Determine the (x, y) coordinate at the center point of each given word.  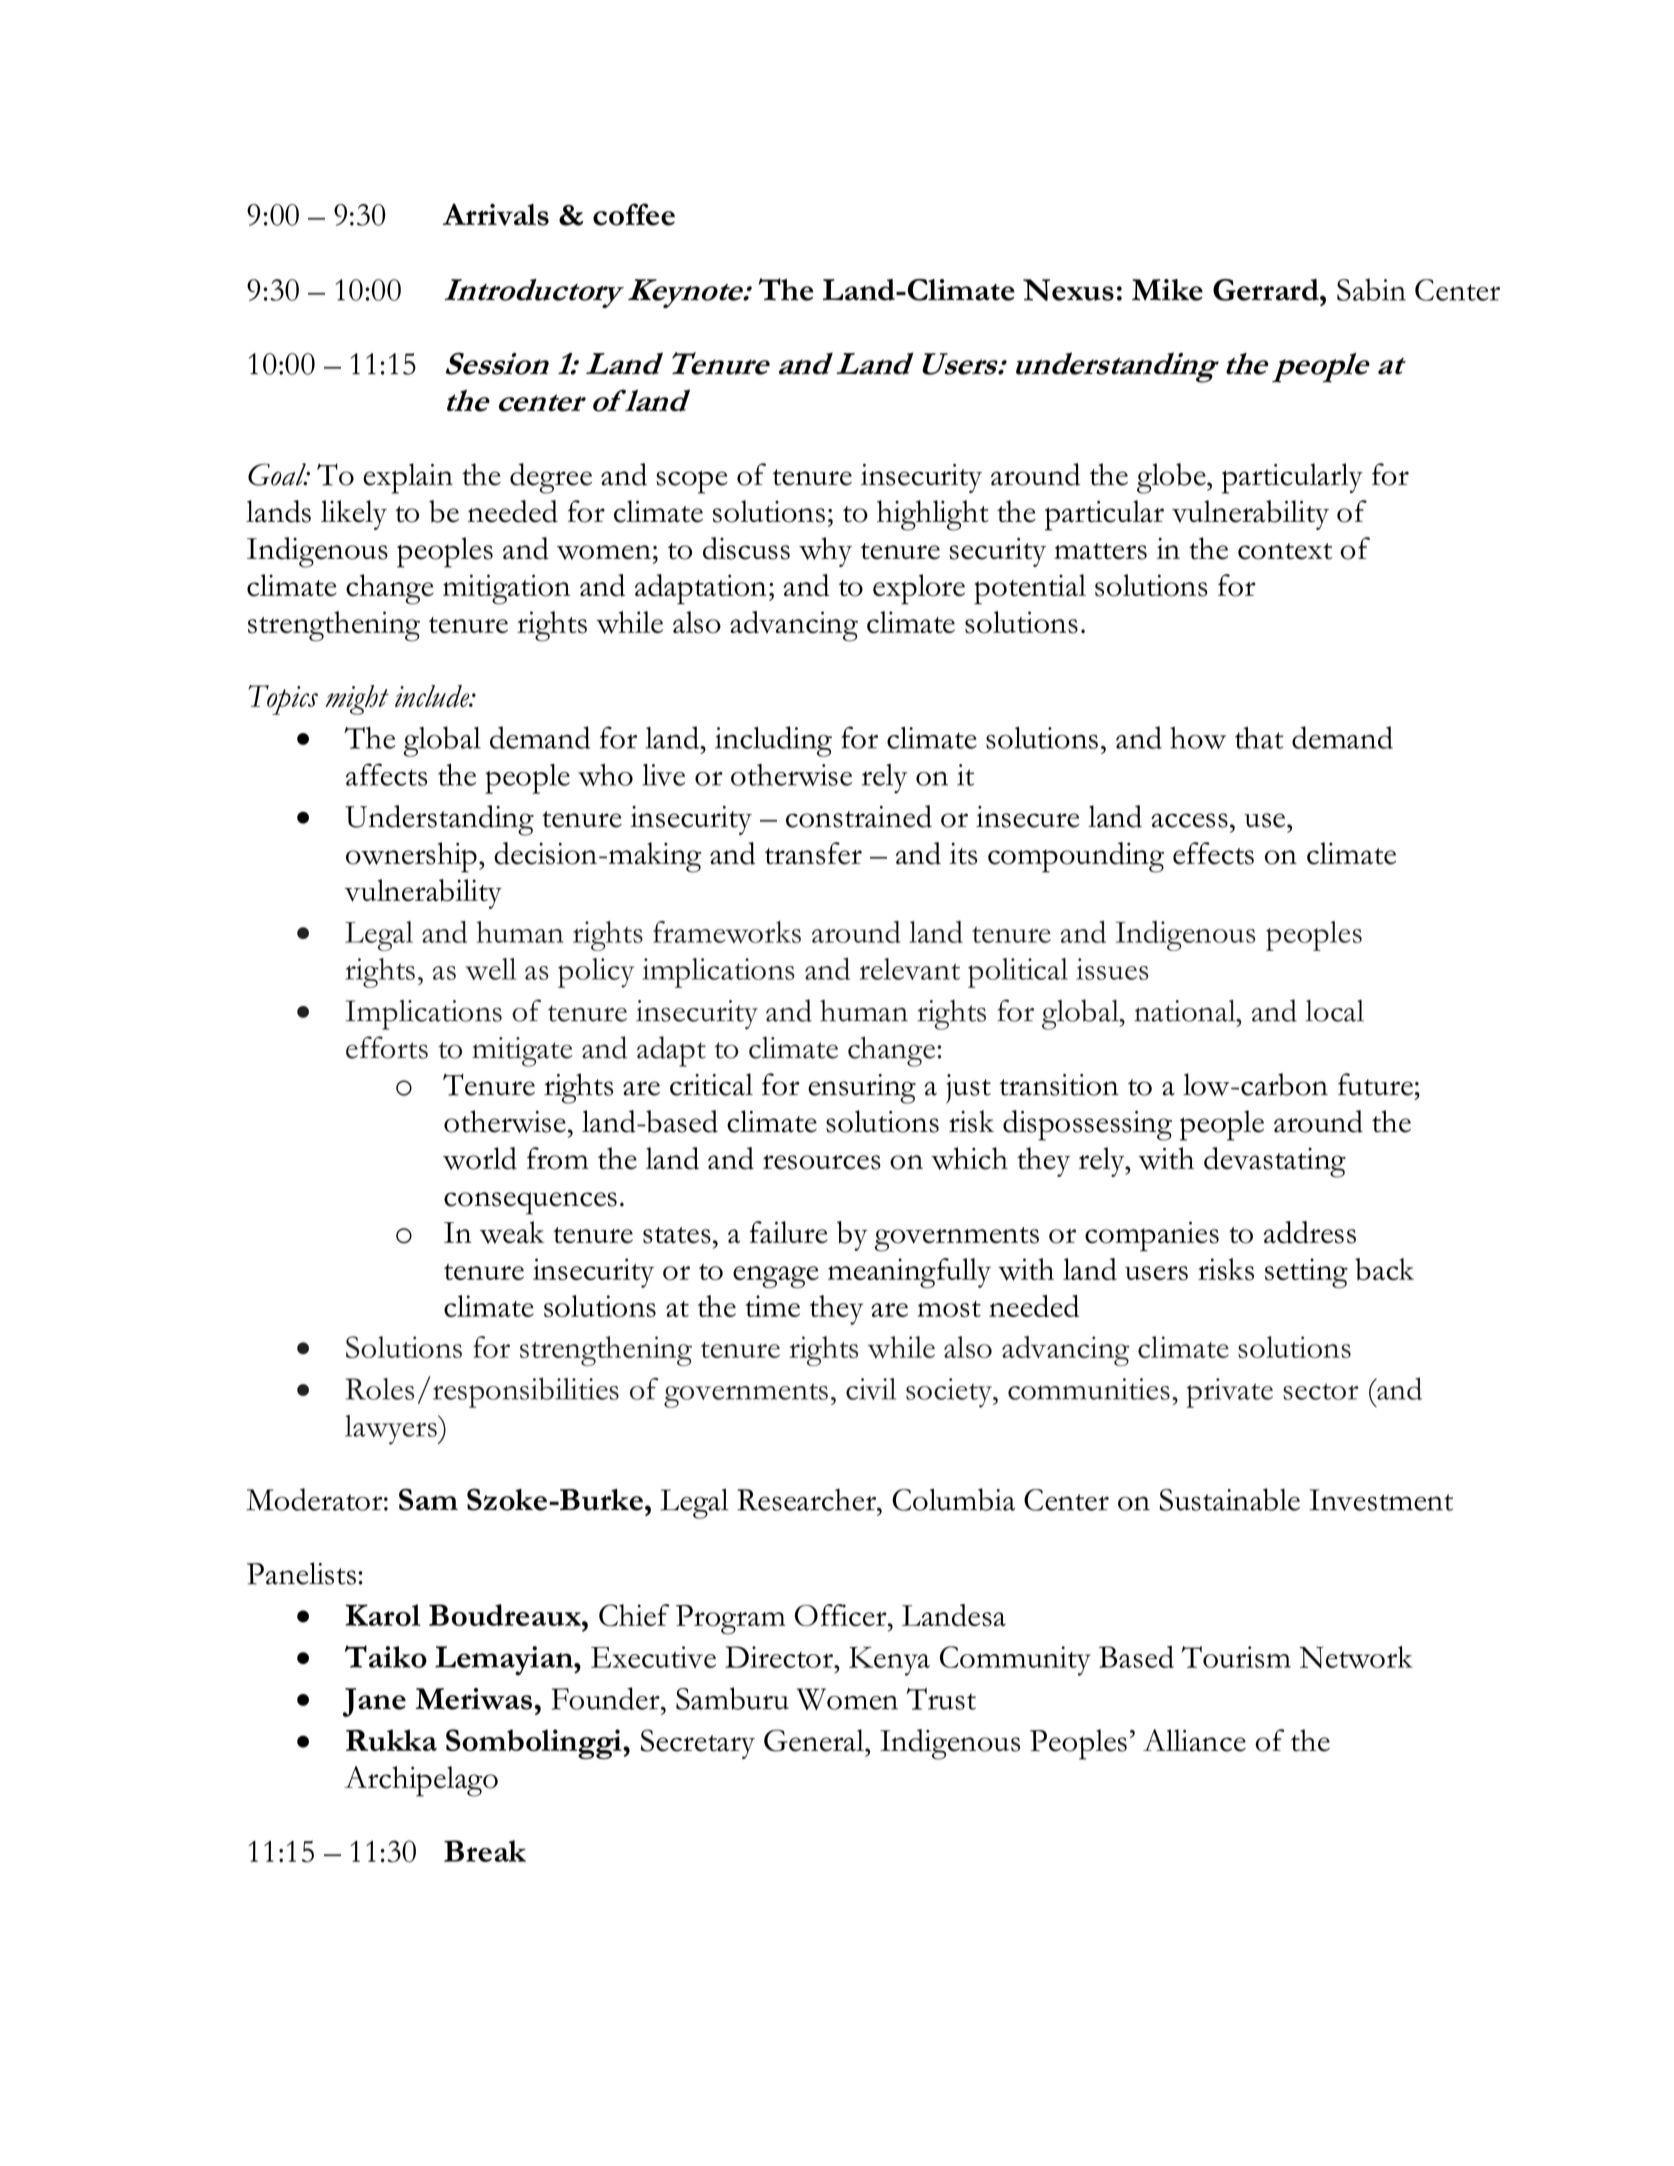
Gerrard (1267, 290)
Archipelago (421, 1781)
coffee (634, 214)
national (1186, 1011)
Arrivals (496, 214)
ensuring (862, 1089)
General (815, 1740)
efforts (387, 1047)
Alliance (1194, 1740)
